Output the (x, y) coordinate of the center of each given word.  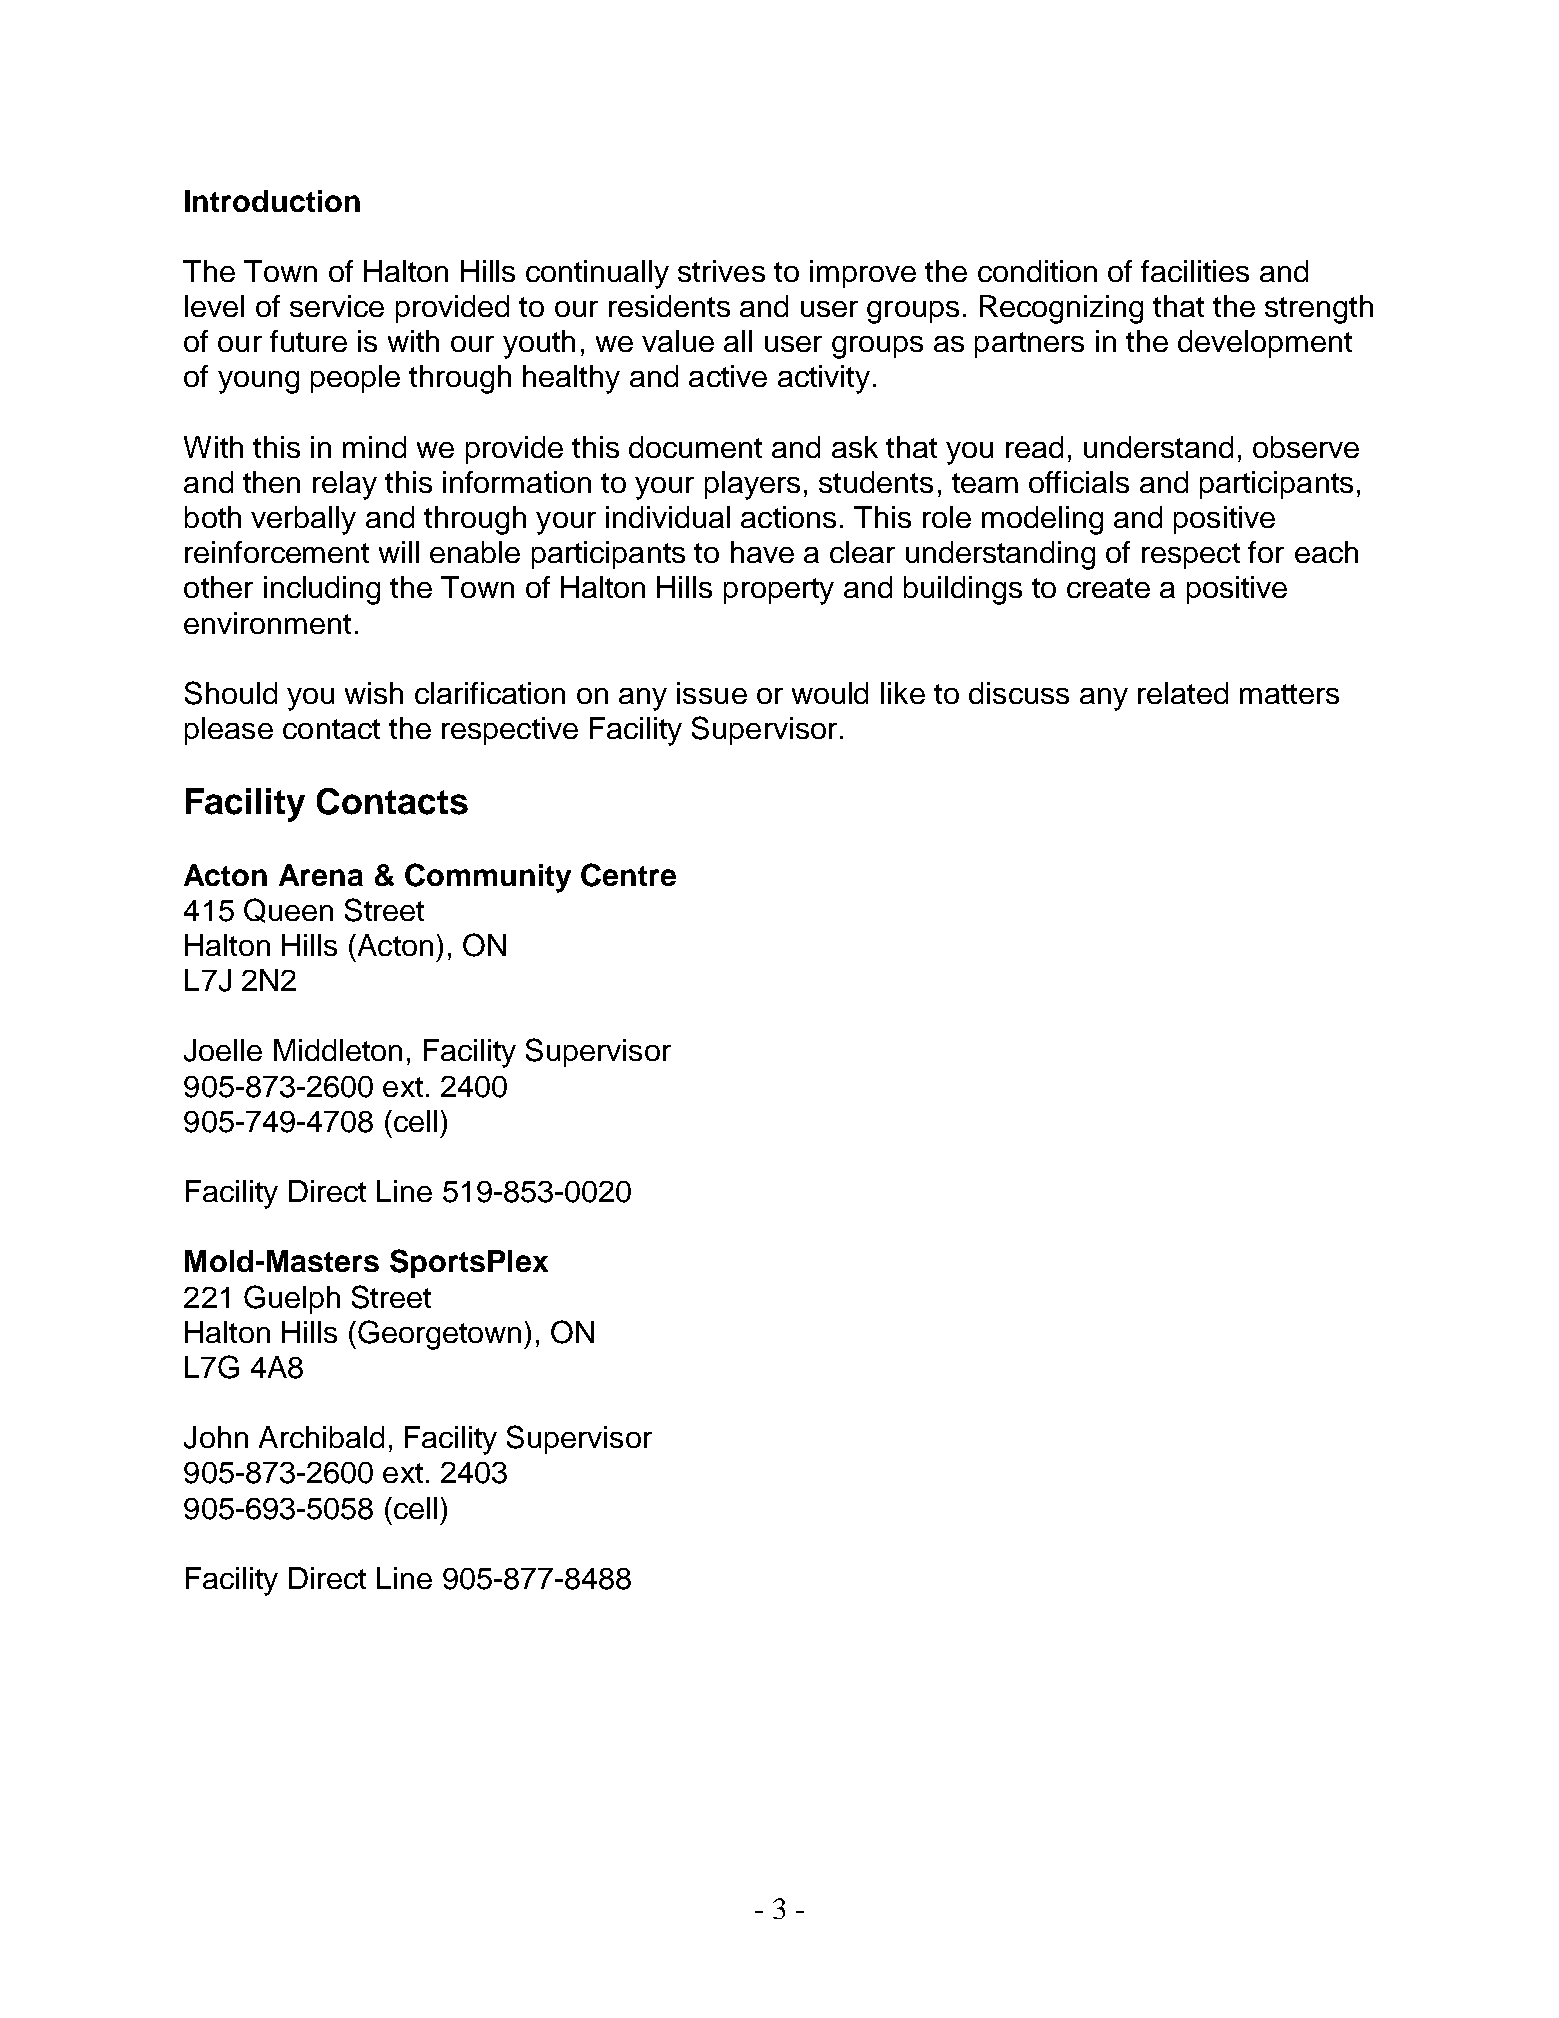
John (216, 1437)
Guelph (292, 1299)
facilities (1195, 271)
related (1183, 693)
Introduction (272, 201)
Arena (321, 875)
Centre (628, 875)
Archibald (321, 1437)
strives (721, 271)
